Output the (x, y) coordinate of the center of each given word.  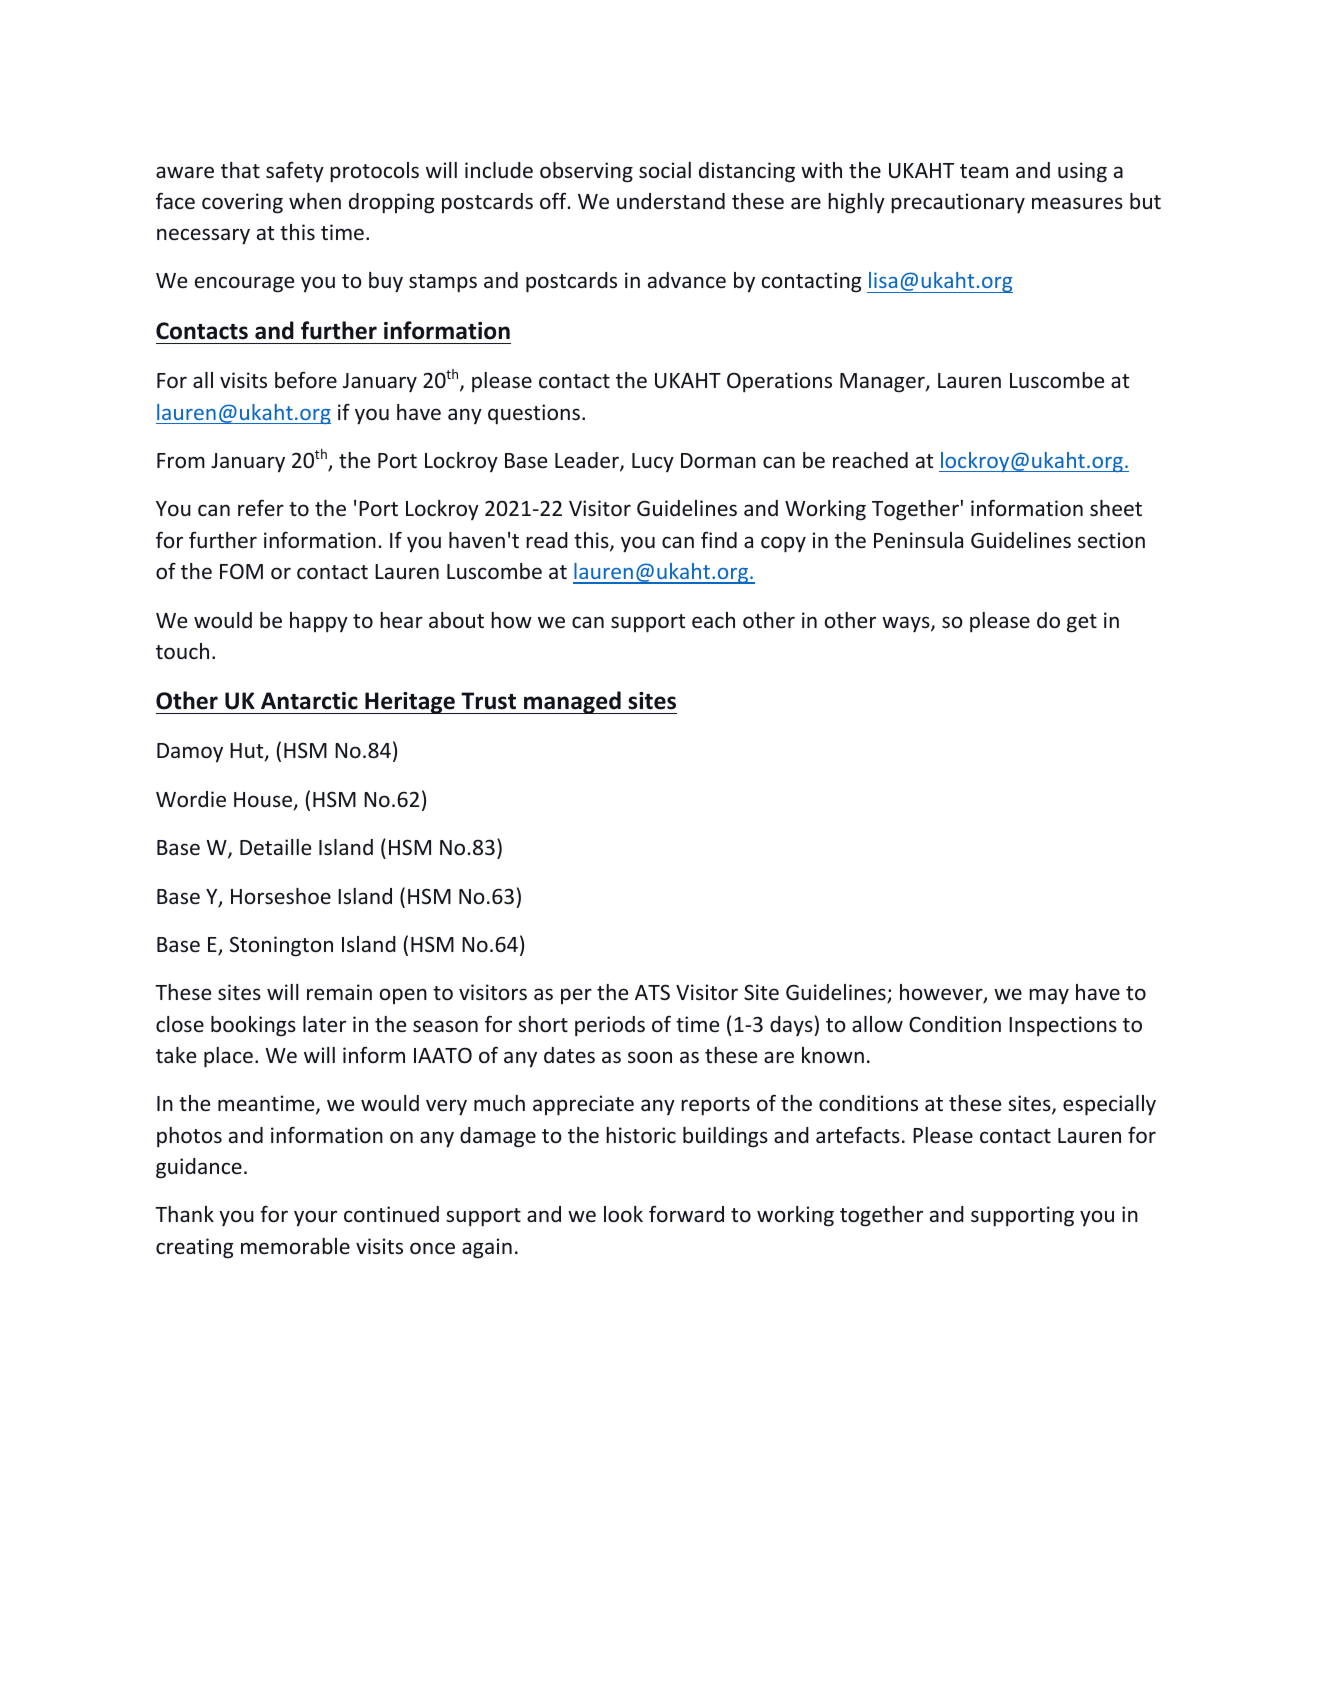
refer (261, 507)
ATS (652, 992)
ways (907, 624)
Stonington (281, 946)
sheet (1116, 508)
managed (572, 702)
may (1049, 996)
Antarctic (309, 701)
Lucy (653, 462)
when (315, 201)
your (315, 1218)
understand (671, 201)
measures (1077, 203)
